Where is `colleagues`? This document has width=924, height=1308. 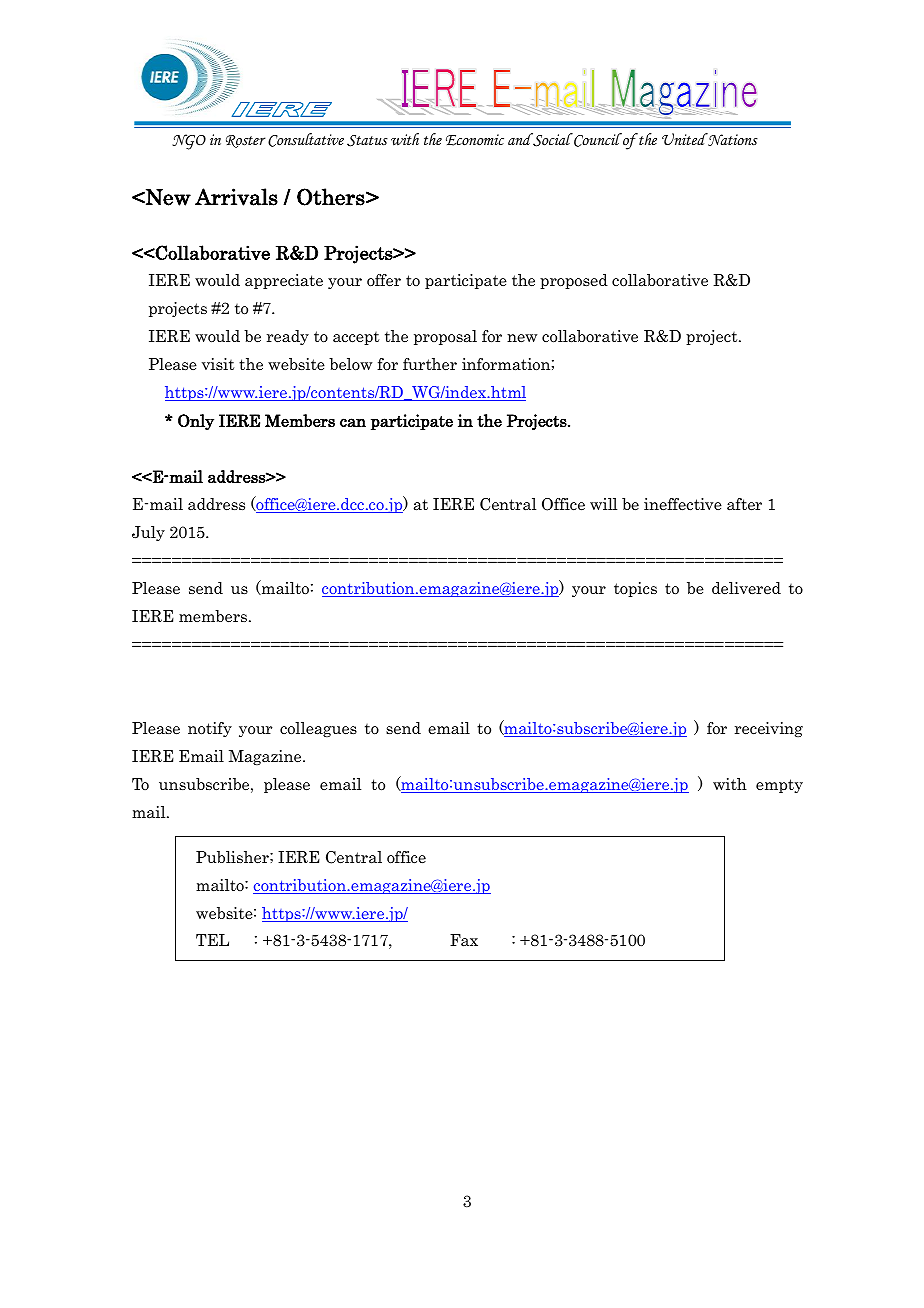 colleagues is located at coordinates (318, 729).
